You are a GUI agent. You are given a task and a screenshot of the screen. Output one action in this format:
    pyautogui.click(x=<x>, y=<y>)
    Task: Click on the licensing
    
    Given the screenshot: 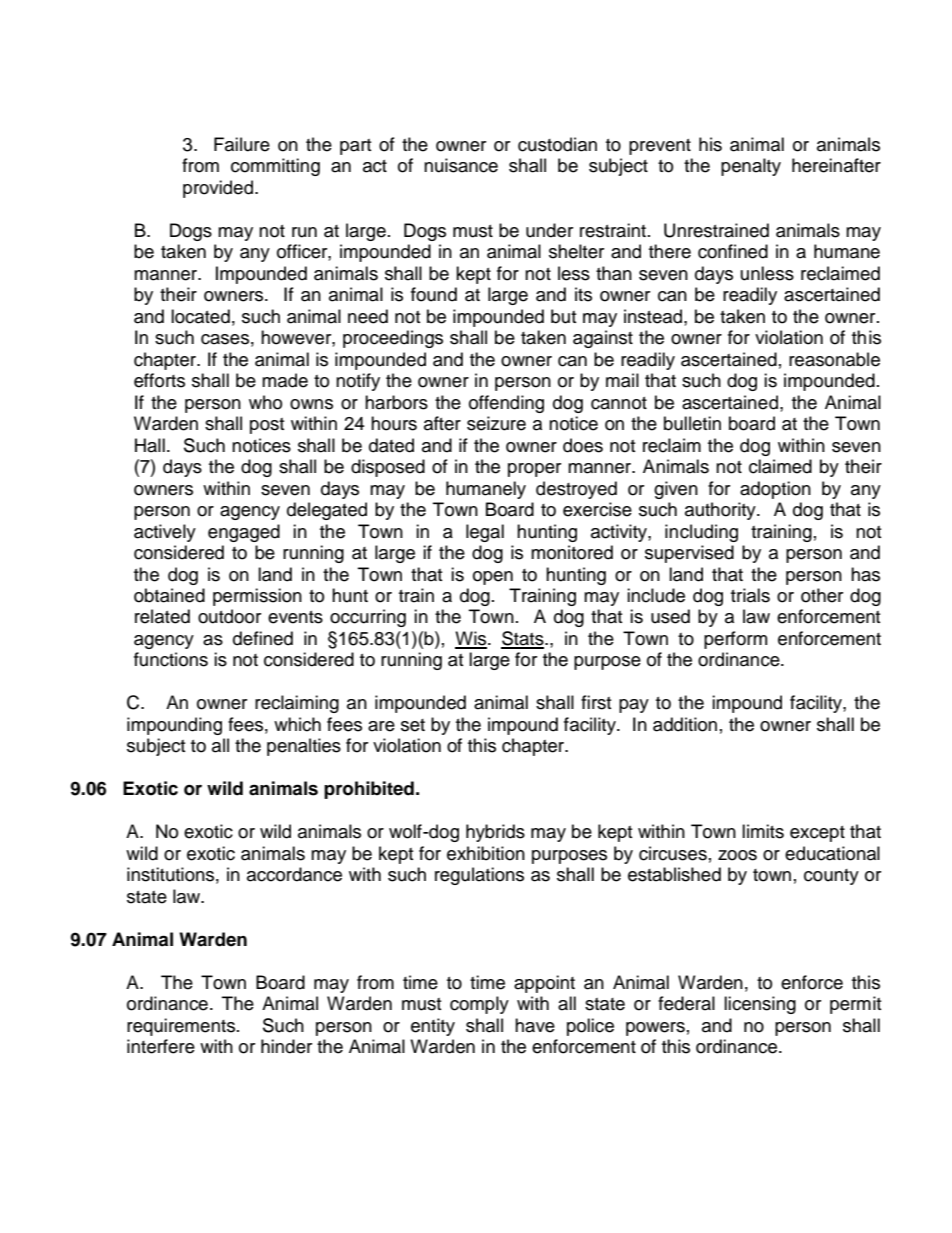 What is the action you would take?
    pyautogui.click(x=760, y=1005)
